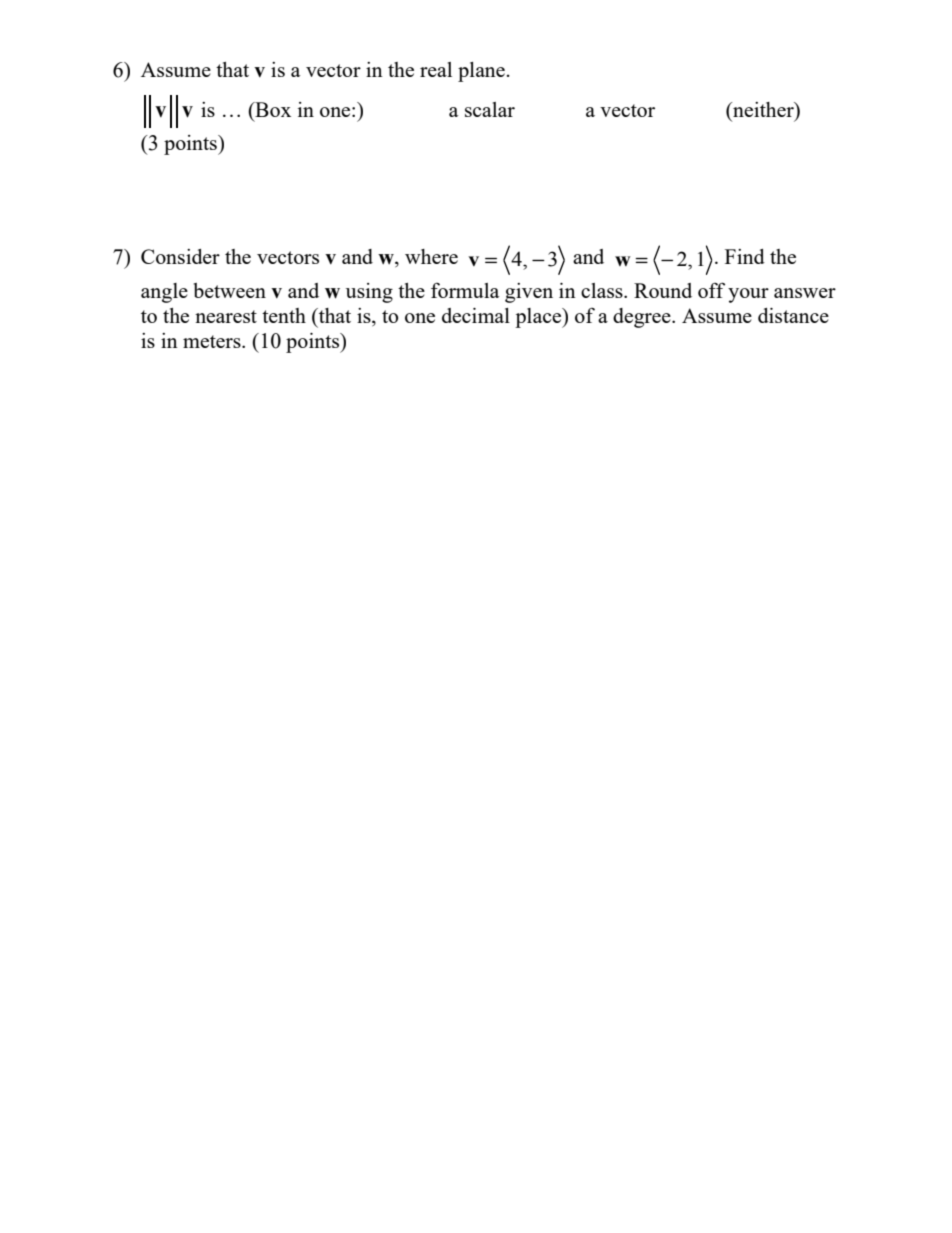  Describe the element at coordinates (465, 290) in the screenshot. I see `formula` at that location.
